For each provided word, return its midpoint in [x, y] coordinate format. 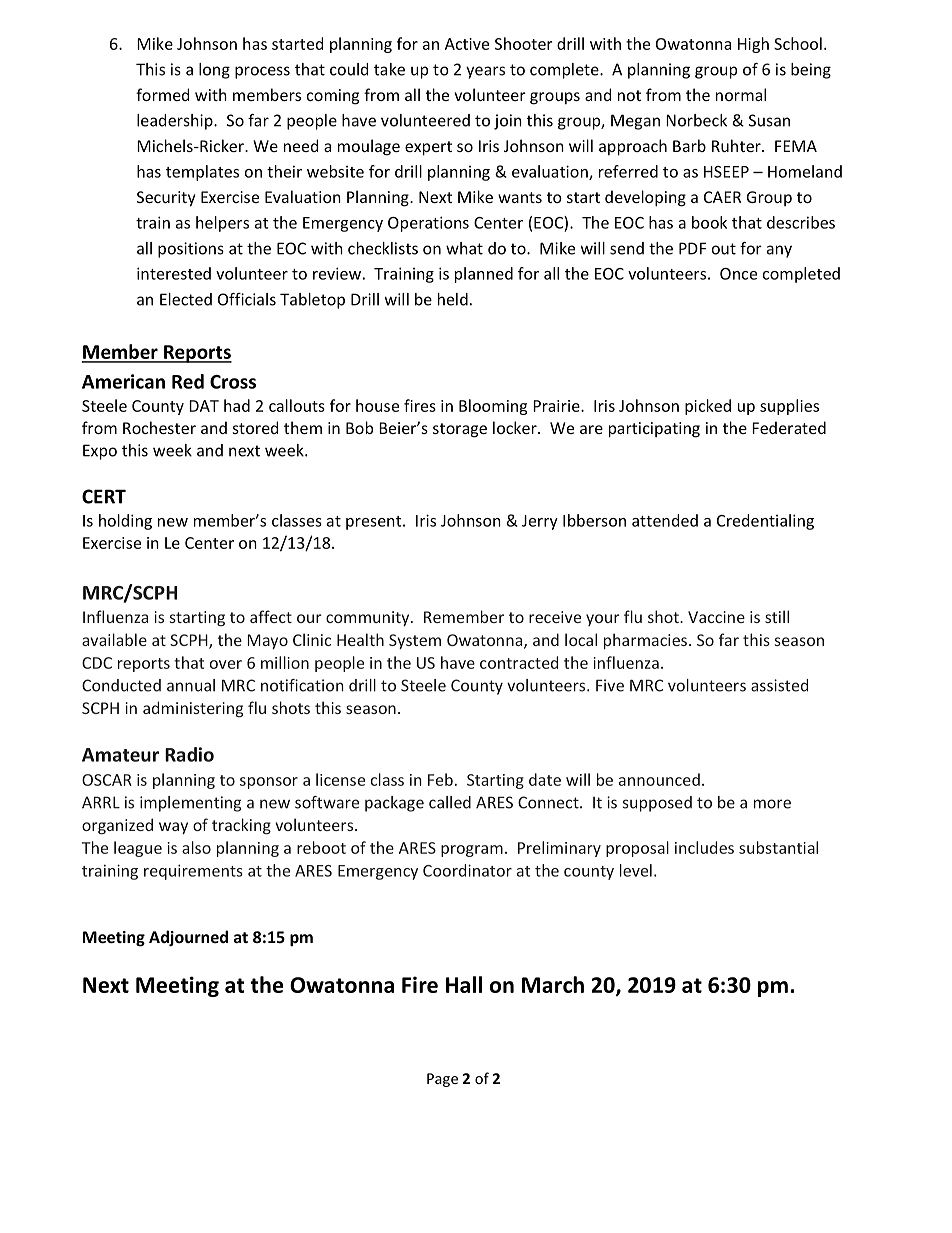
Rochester [159, 427]
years [485, 72]
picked [708, 407]
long [214, 71]
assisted [779, 685]
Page [442, 1080]
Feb [440, 779]
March [553, 984]
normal [741, 94]
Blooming [493, 407]
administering [193, 709]
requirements [193, 872]
